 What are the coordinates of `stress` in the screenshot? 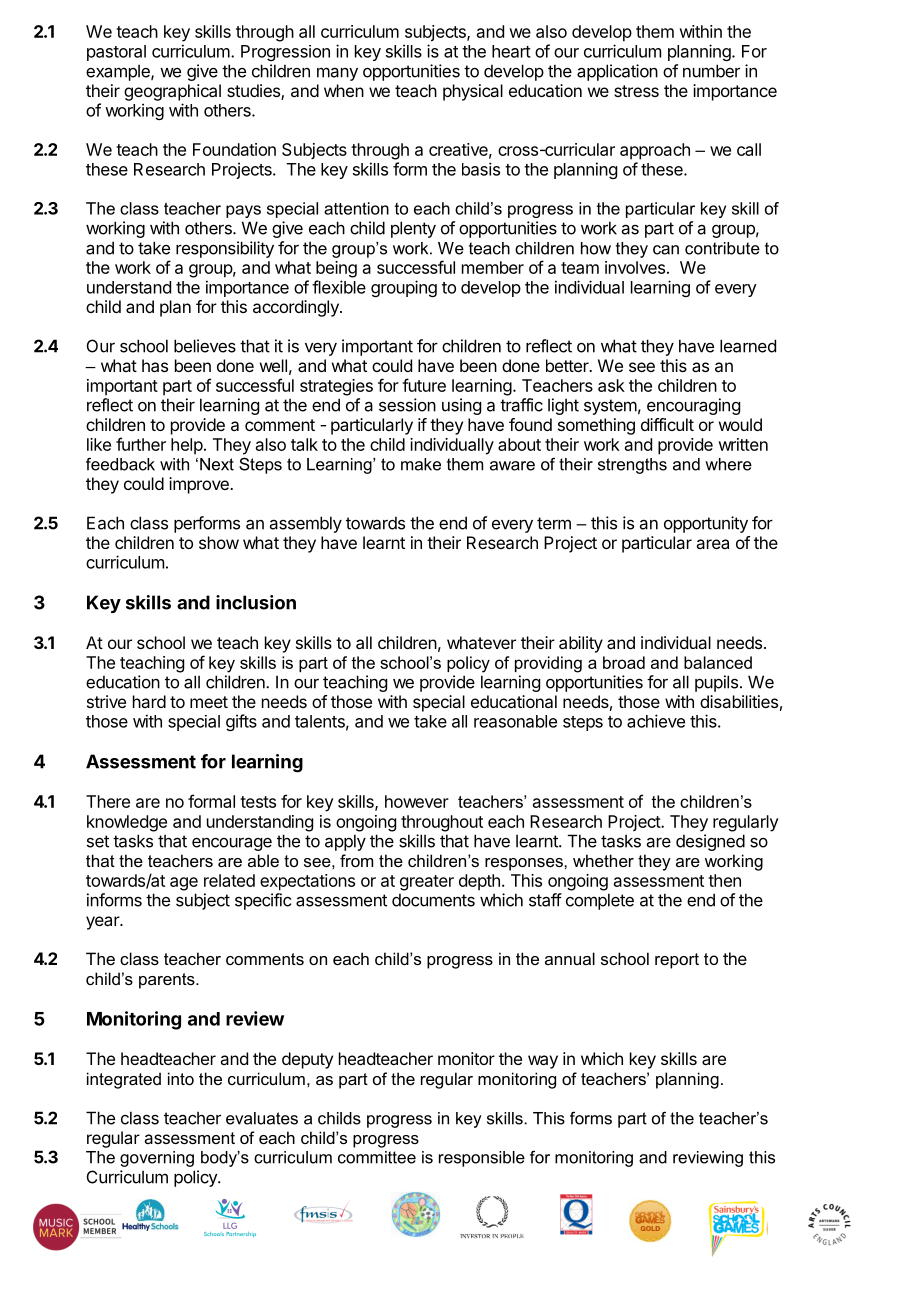 It's located at (636, 91).
